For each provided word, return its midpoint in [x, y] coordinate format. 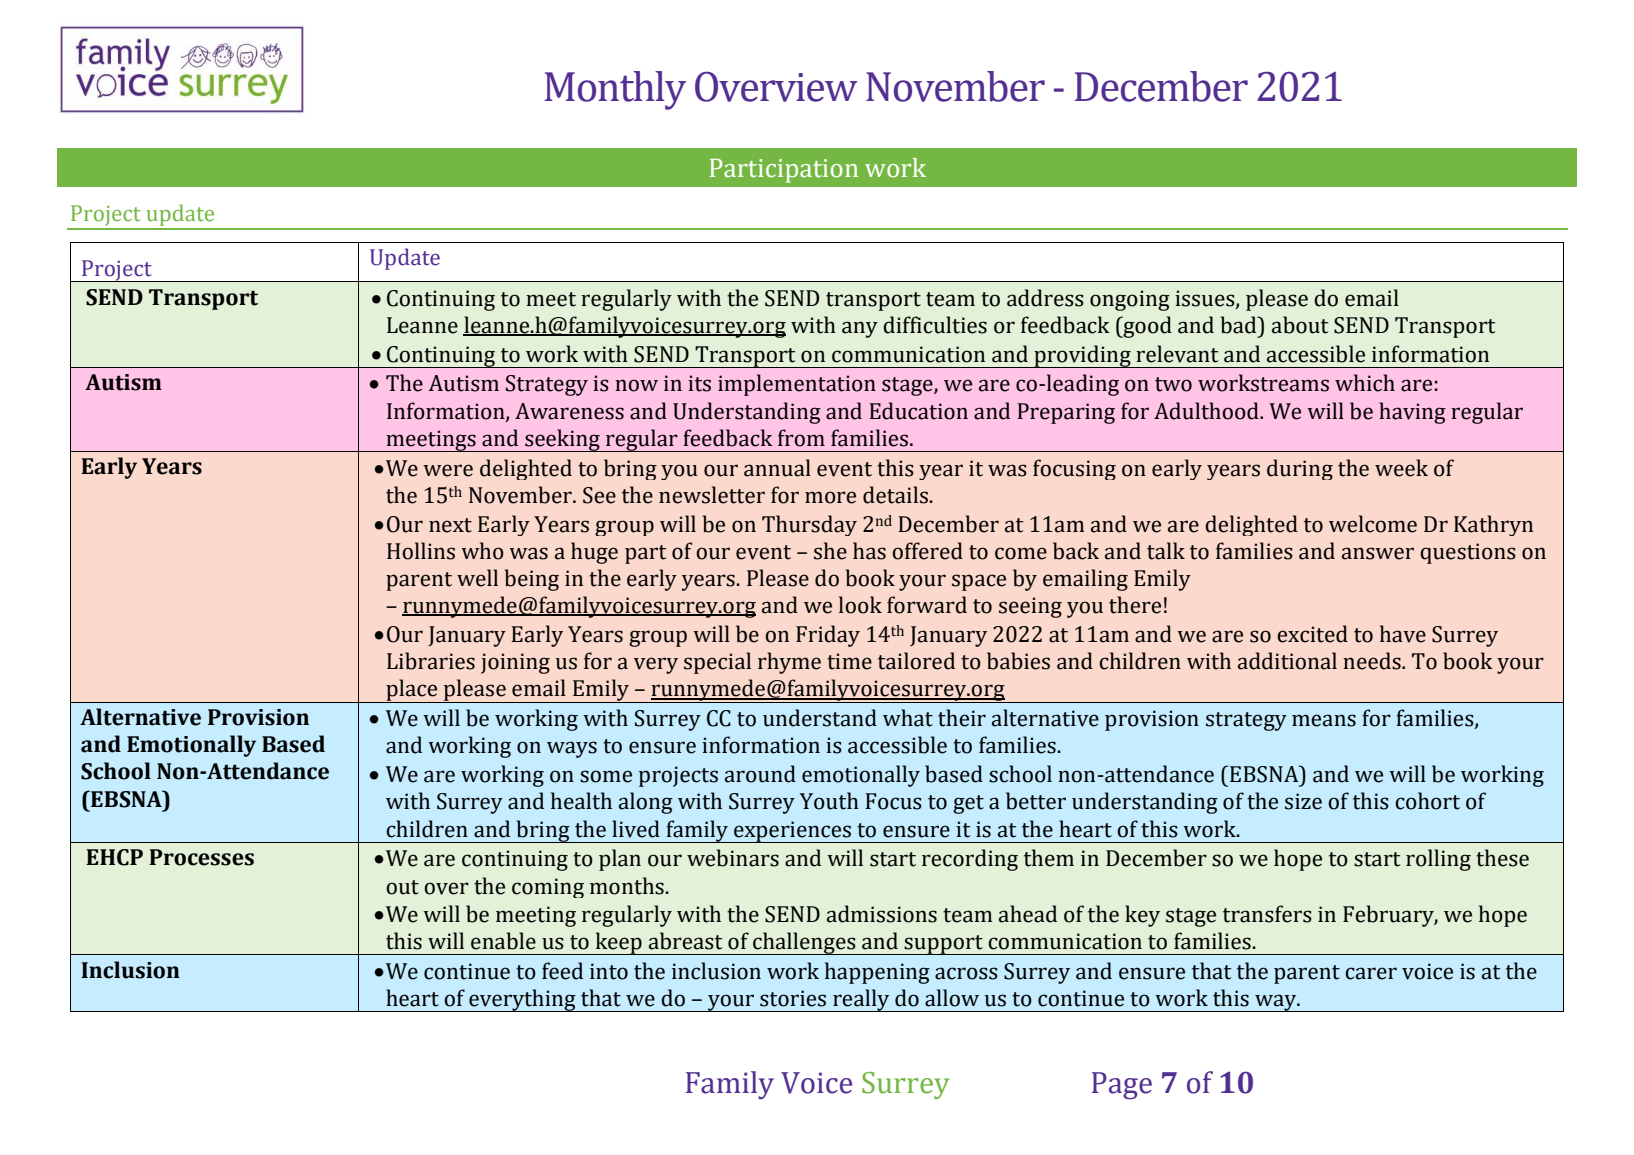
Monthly [615, 90]
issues [1206, 299]
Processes [201, 857]
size [1303, 801]
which [1365, 383]
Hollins [421, 551]
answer [1378, 553]
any [860, 329]
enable [503, 941]
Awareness [569, 411]
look [860, 605]
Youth [829, 801]
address [1045, 298]
